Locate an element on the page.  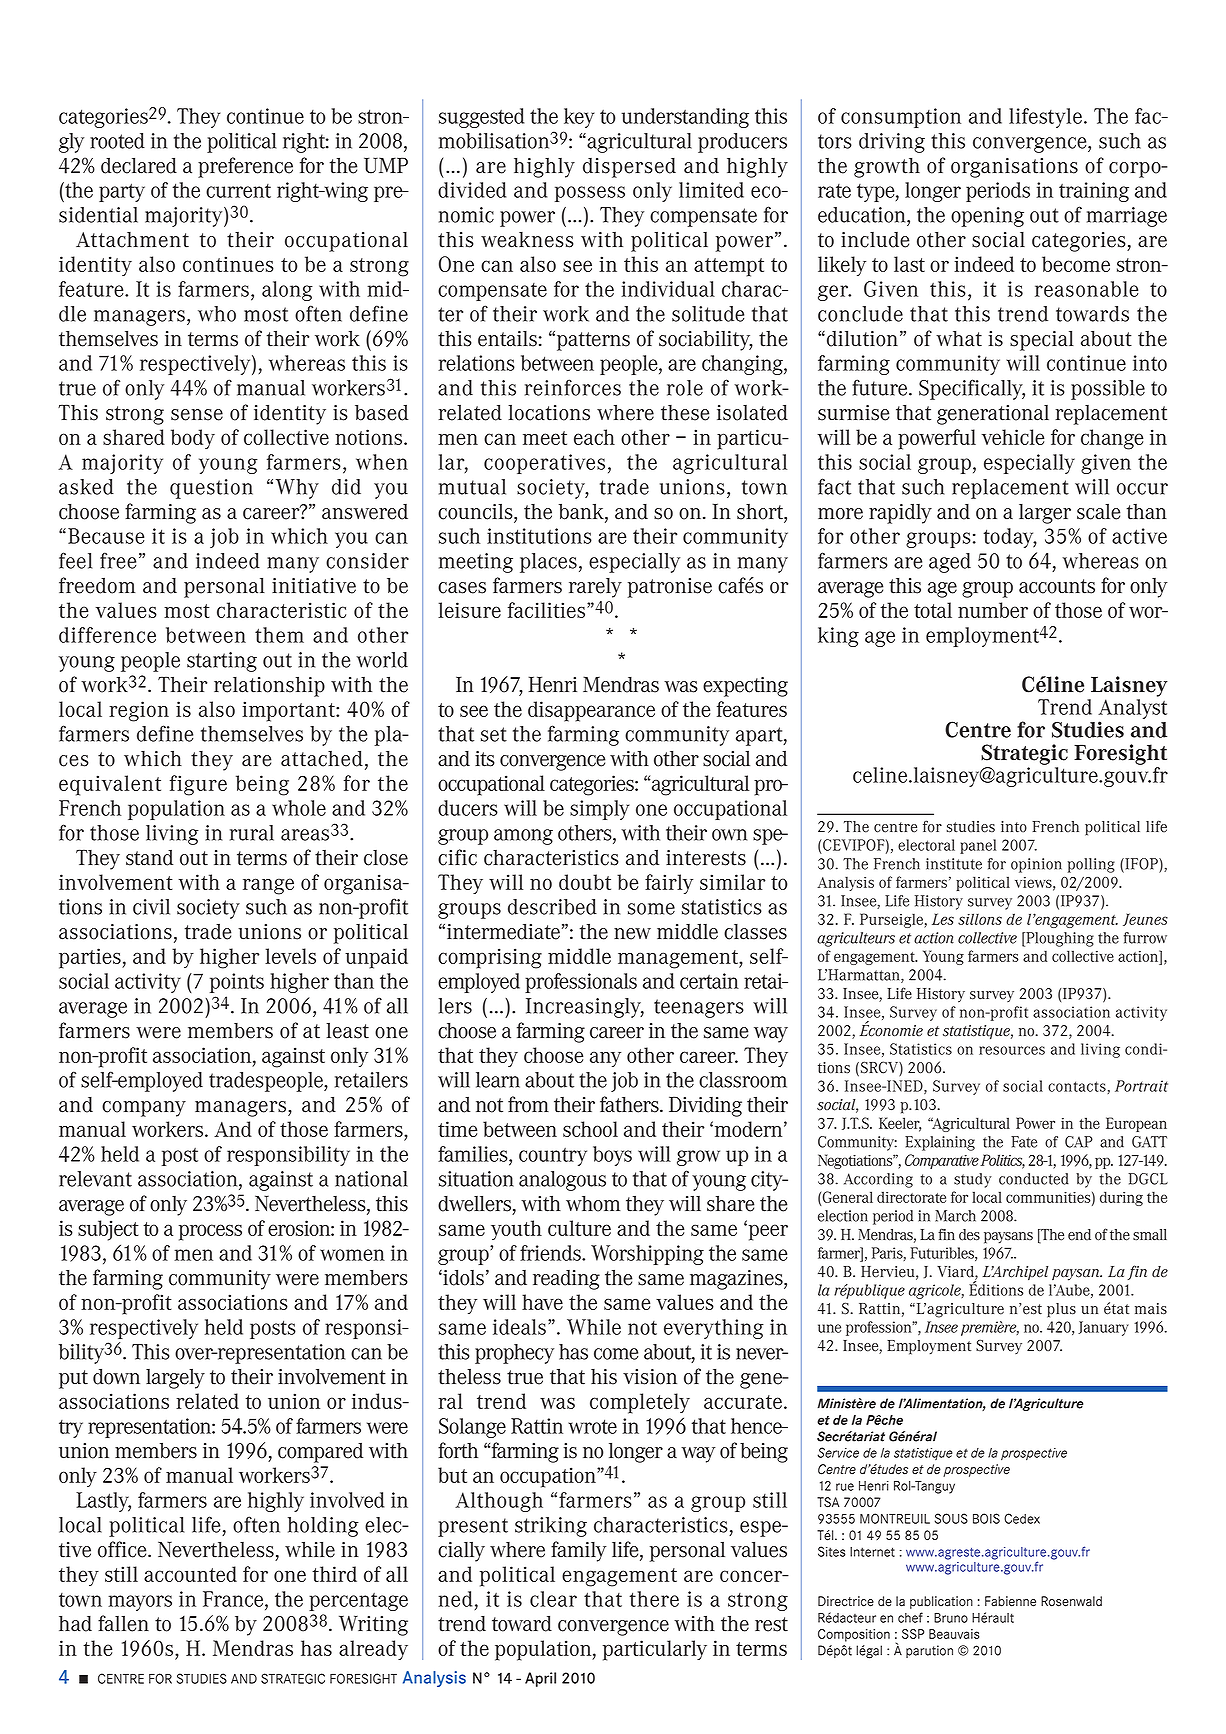
preference is located at coordinates (245, 167).
